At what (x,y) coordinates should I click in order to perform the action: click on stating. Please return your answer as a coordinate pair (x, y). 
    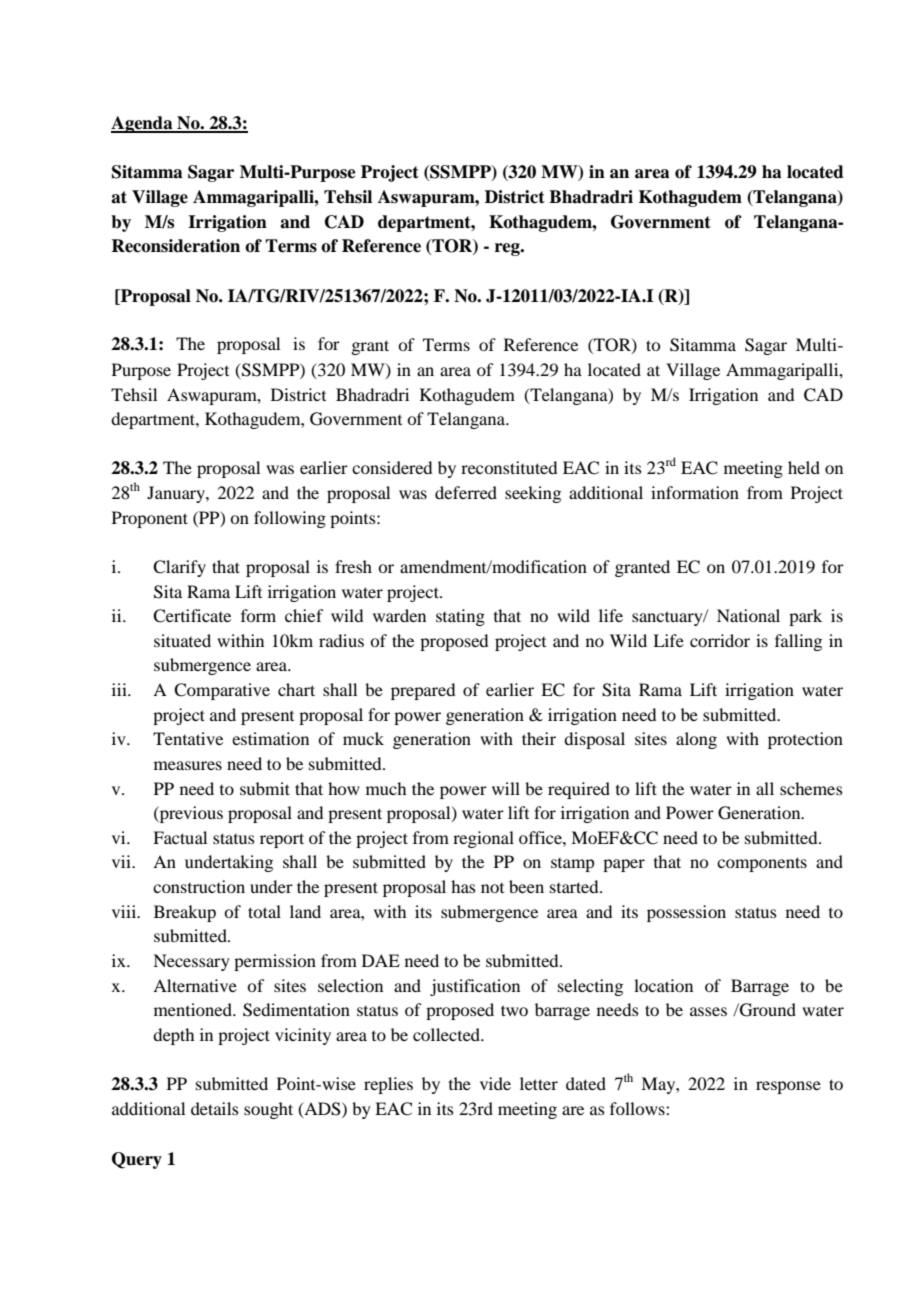
    Looking at the image, I should click on (460, 617).
